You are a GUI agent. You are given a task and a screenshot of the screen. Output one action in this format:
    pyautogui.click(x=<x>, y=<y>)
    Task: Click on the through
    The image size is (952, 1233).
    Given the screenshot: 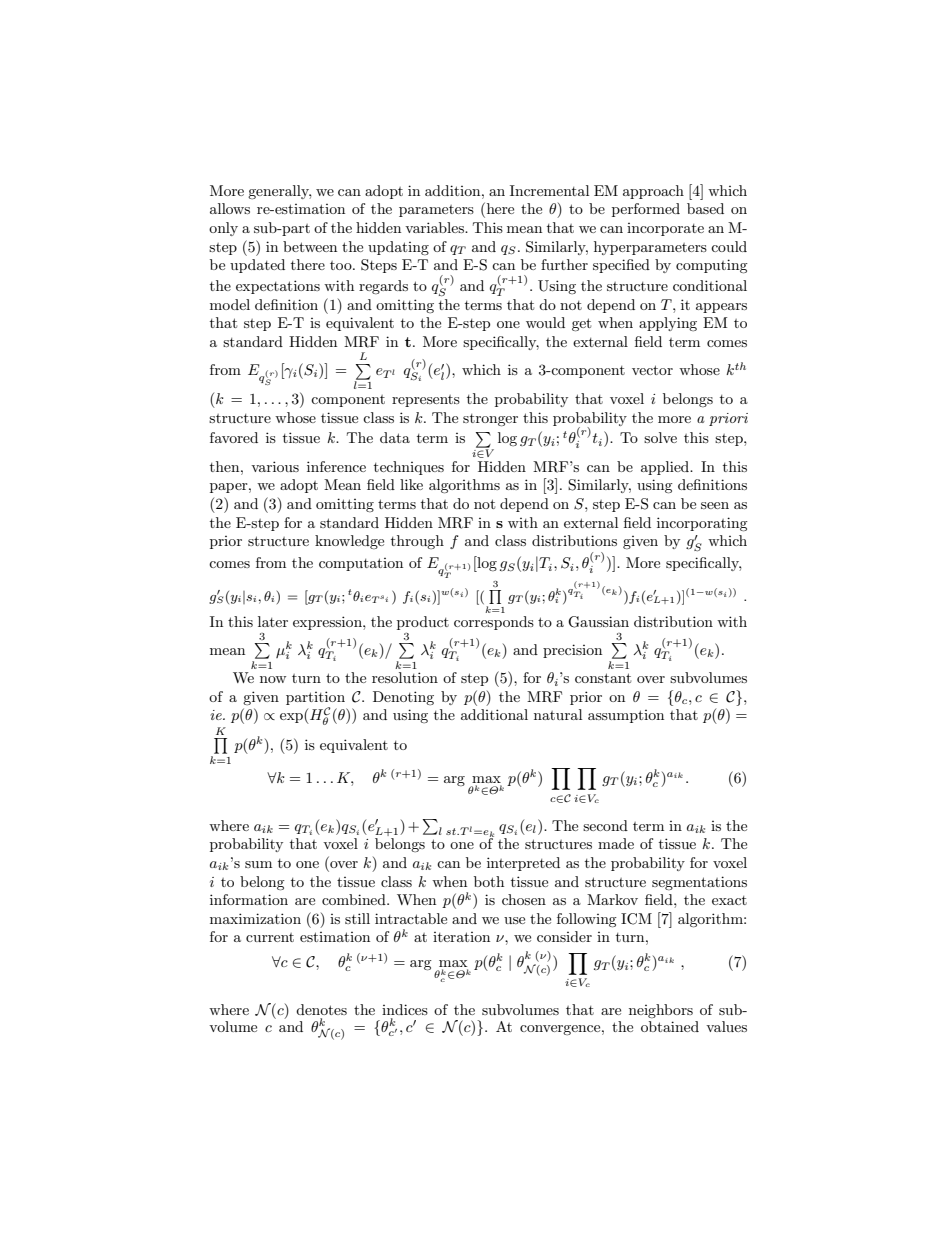 What is the action you would take?
    pyautogui.click(x=417, y=542)
